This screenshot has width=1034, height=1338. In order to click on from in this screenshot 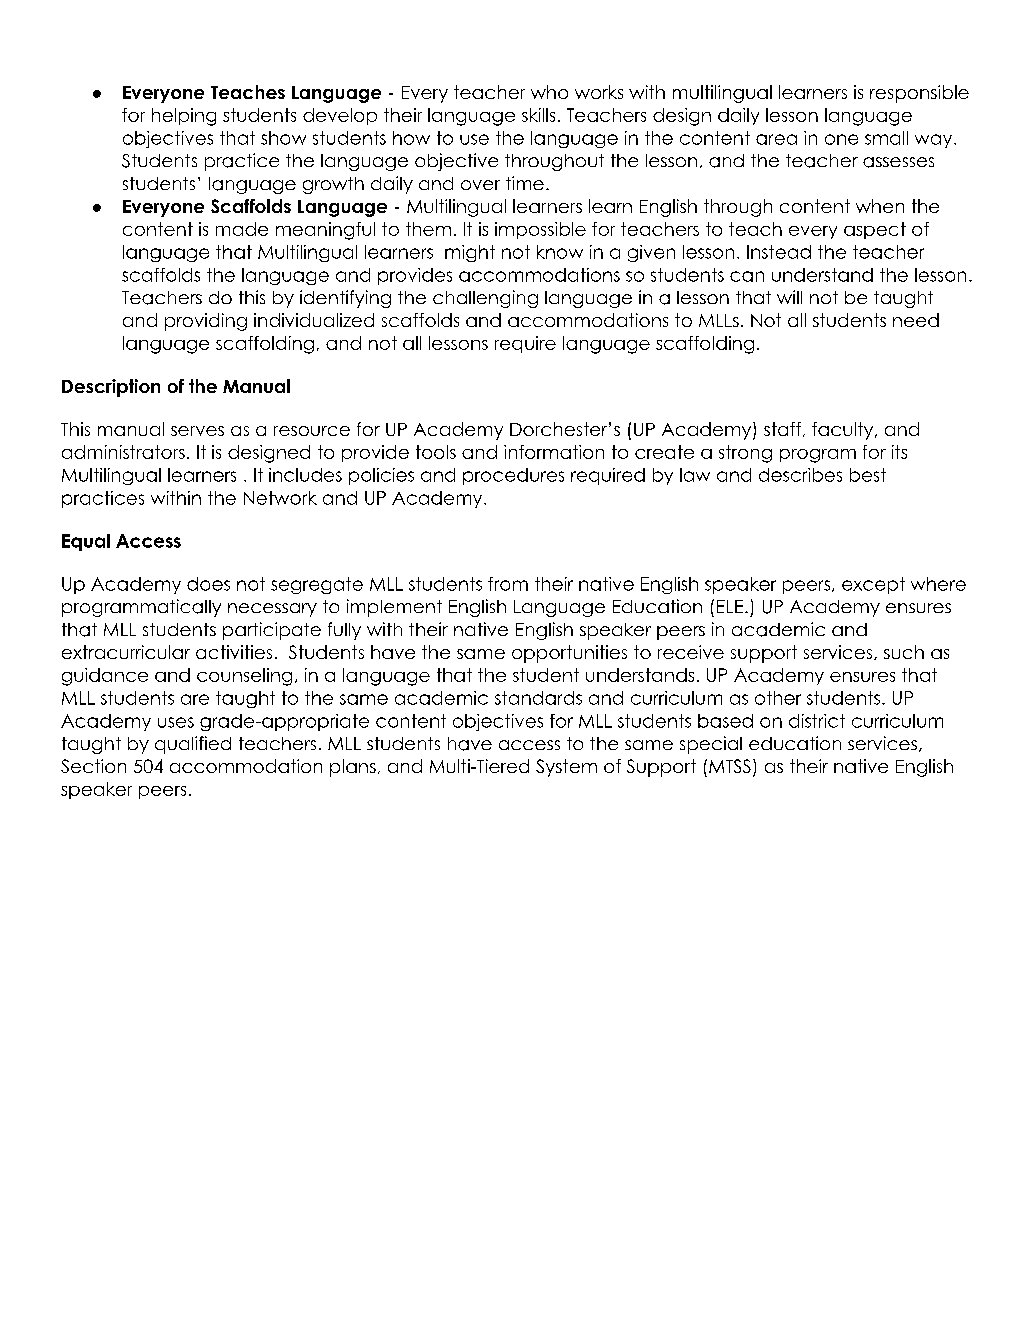, I will do `click(508, 584)`.
